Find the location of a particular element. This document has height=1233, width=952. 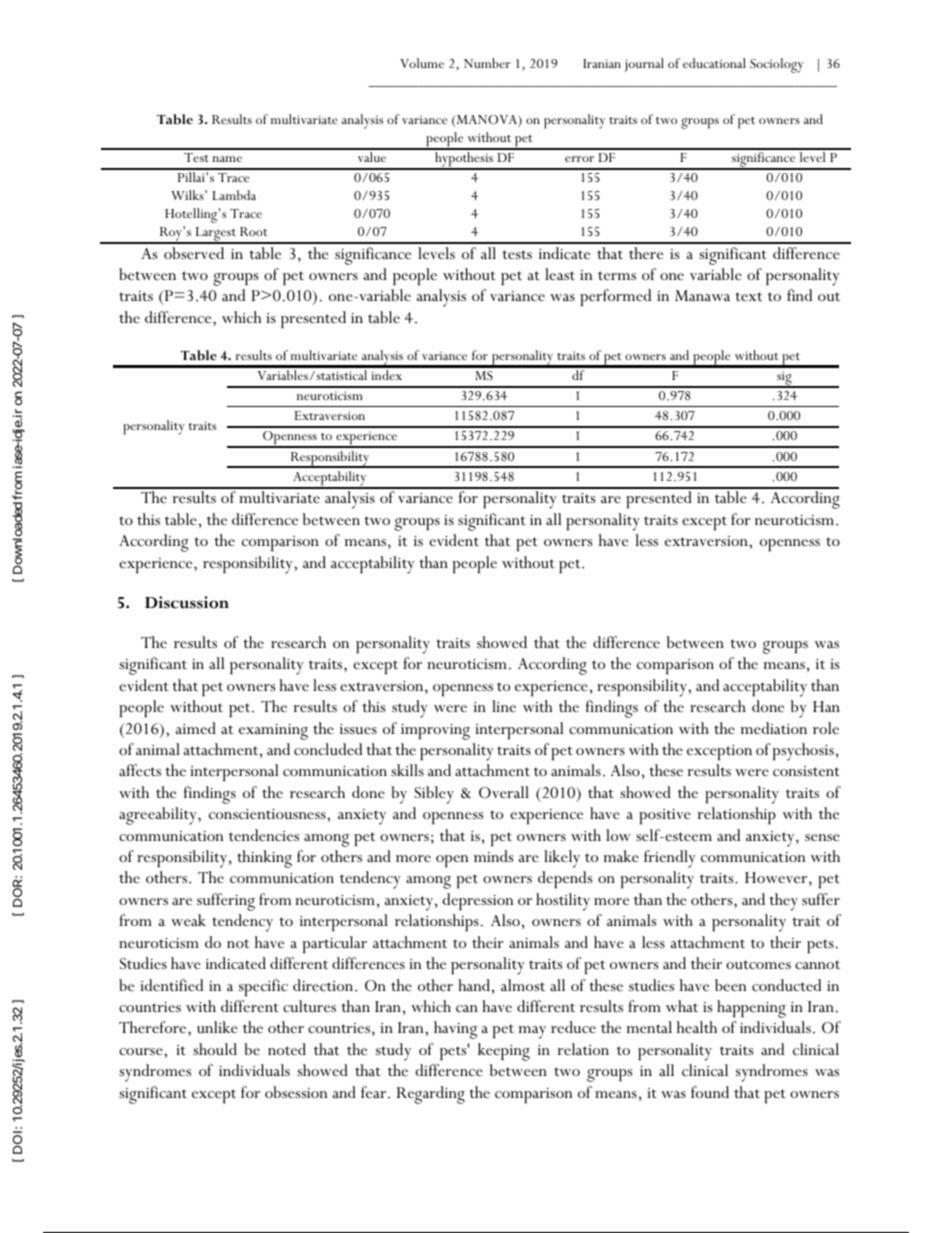

should is located at coordinates (215, 1049).
